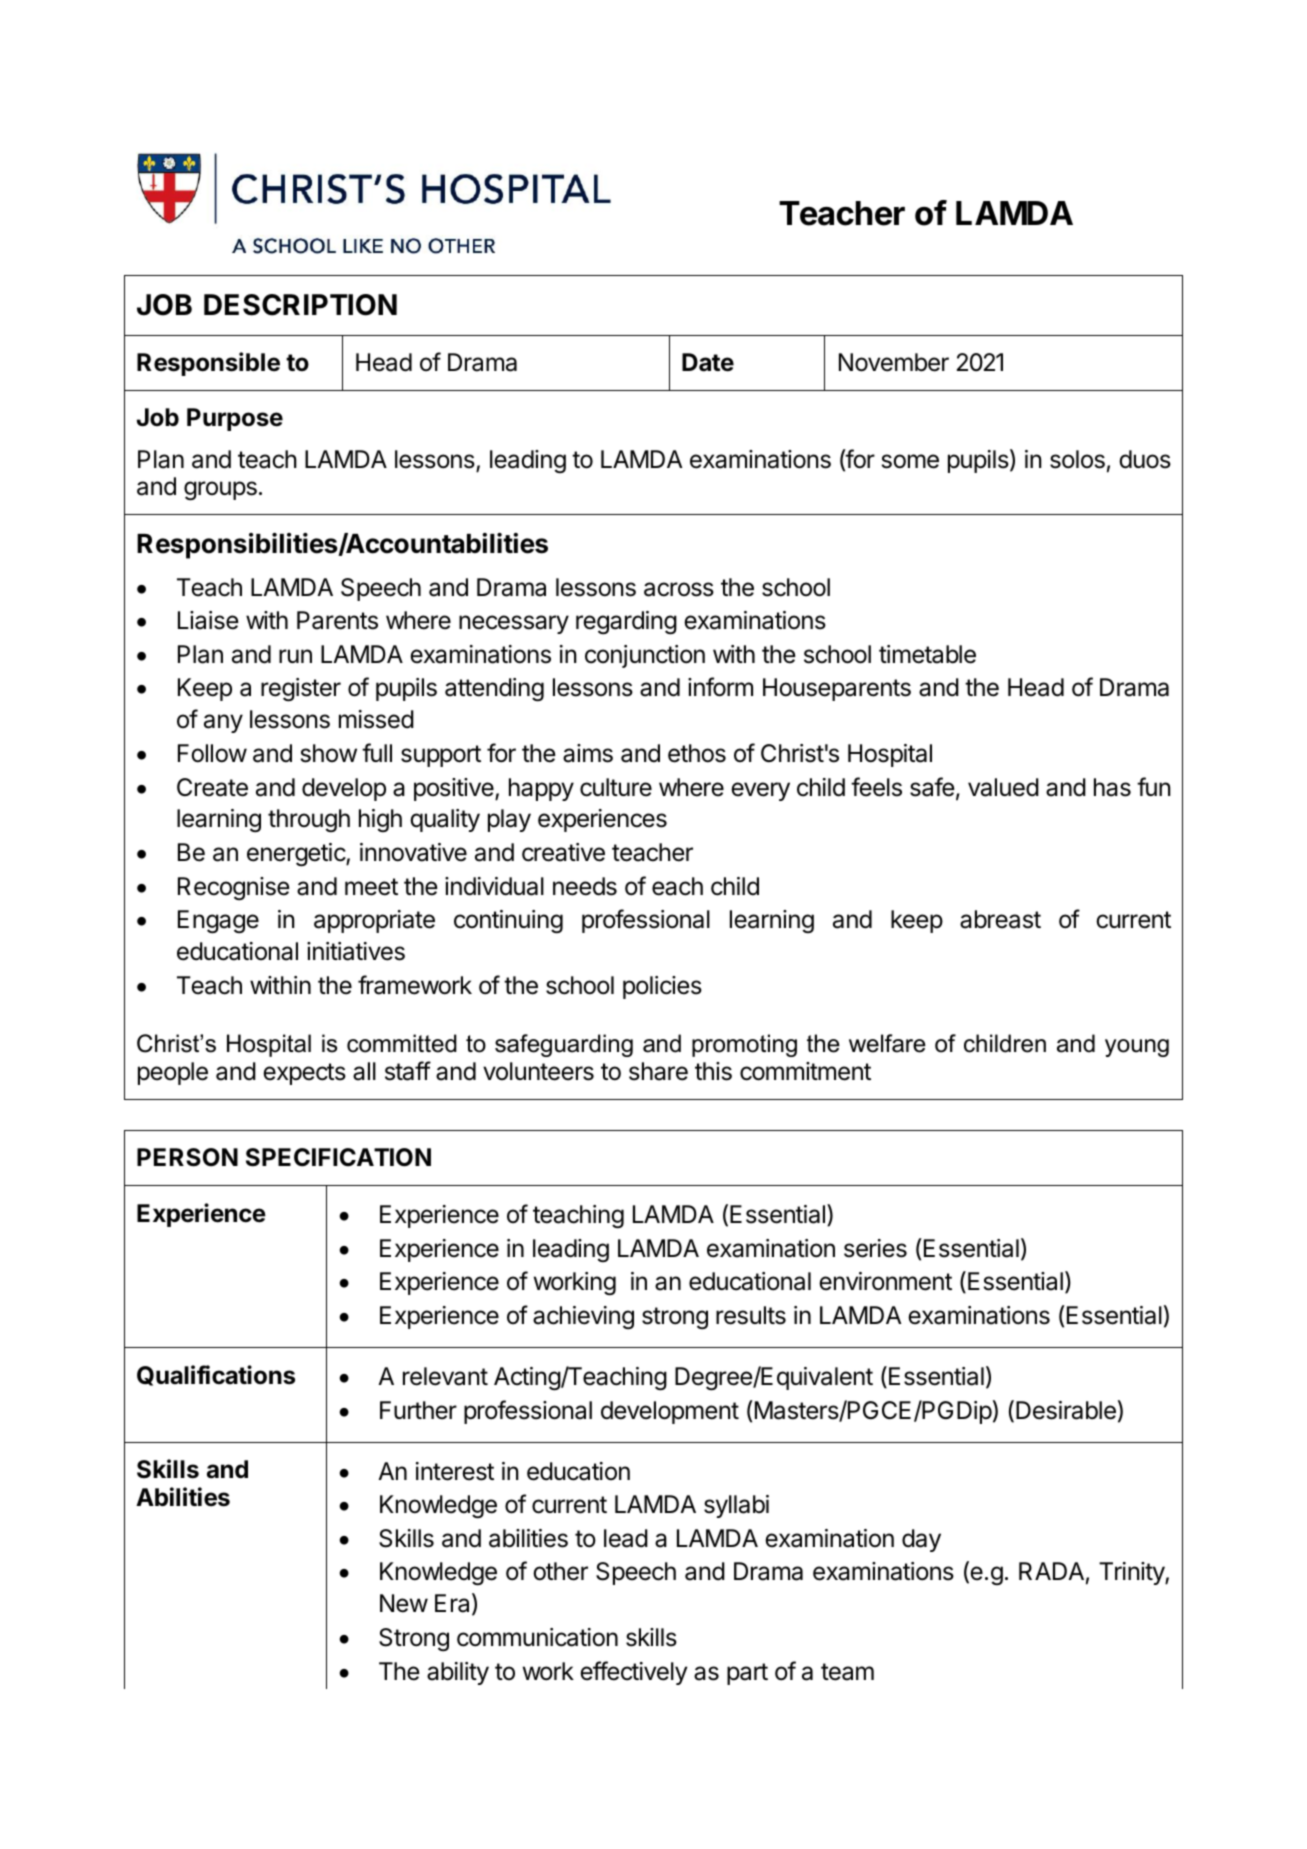 Image resolution: width=1307 pixels, height=1849 pixels. I want to click on DESCRIPTION, so click(300, 305).
